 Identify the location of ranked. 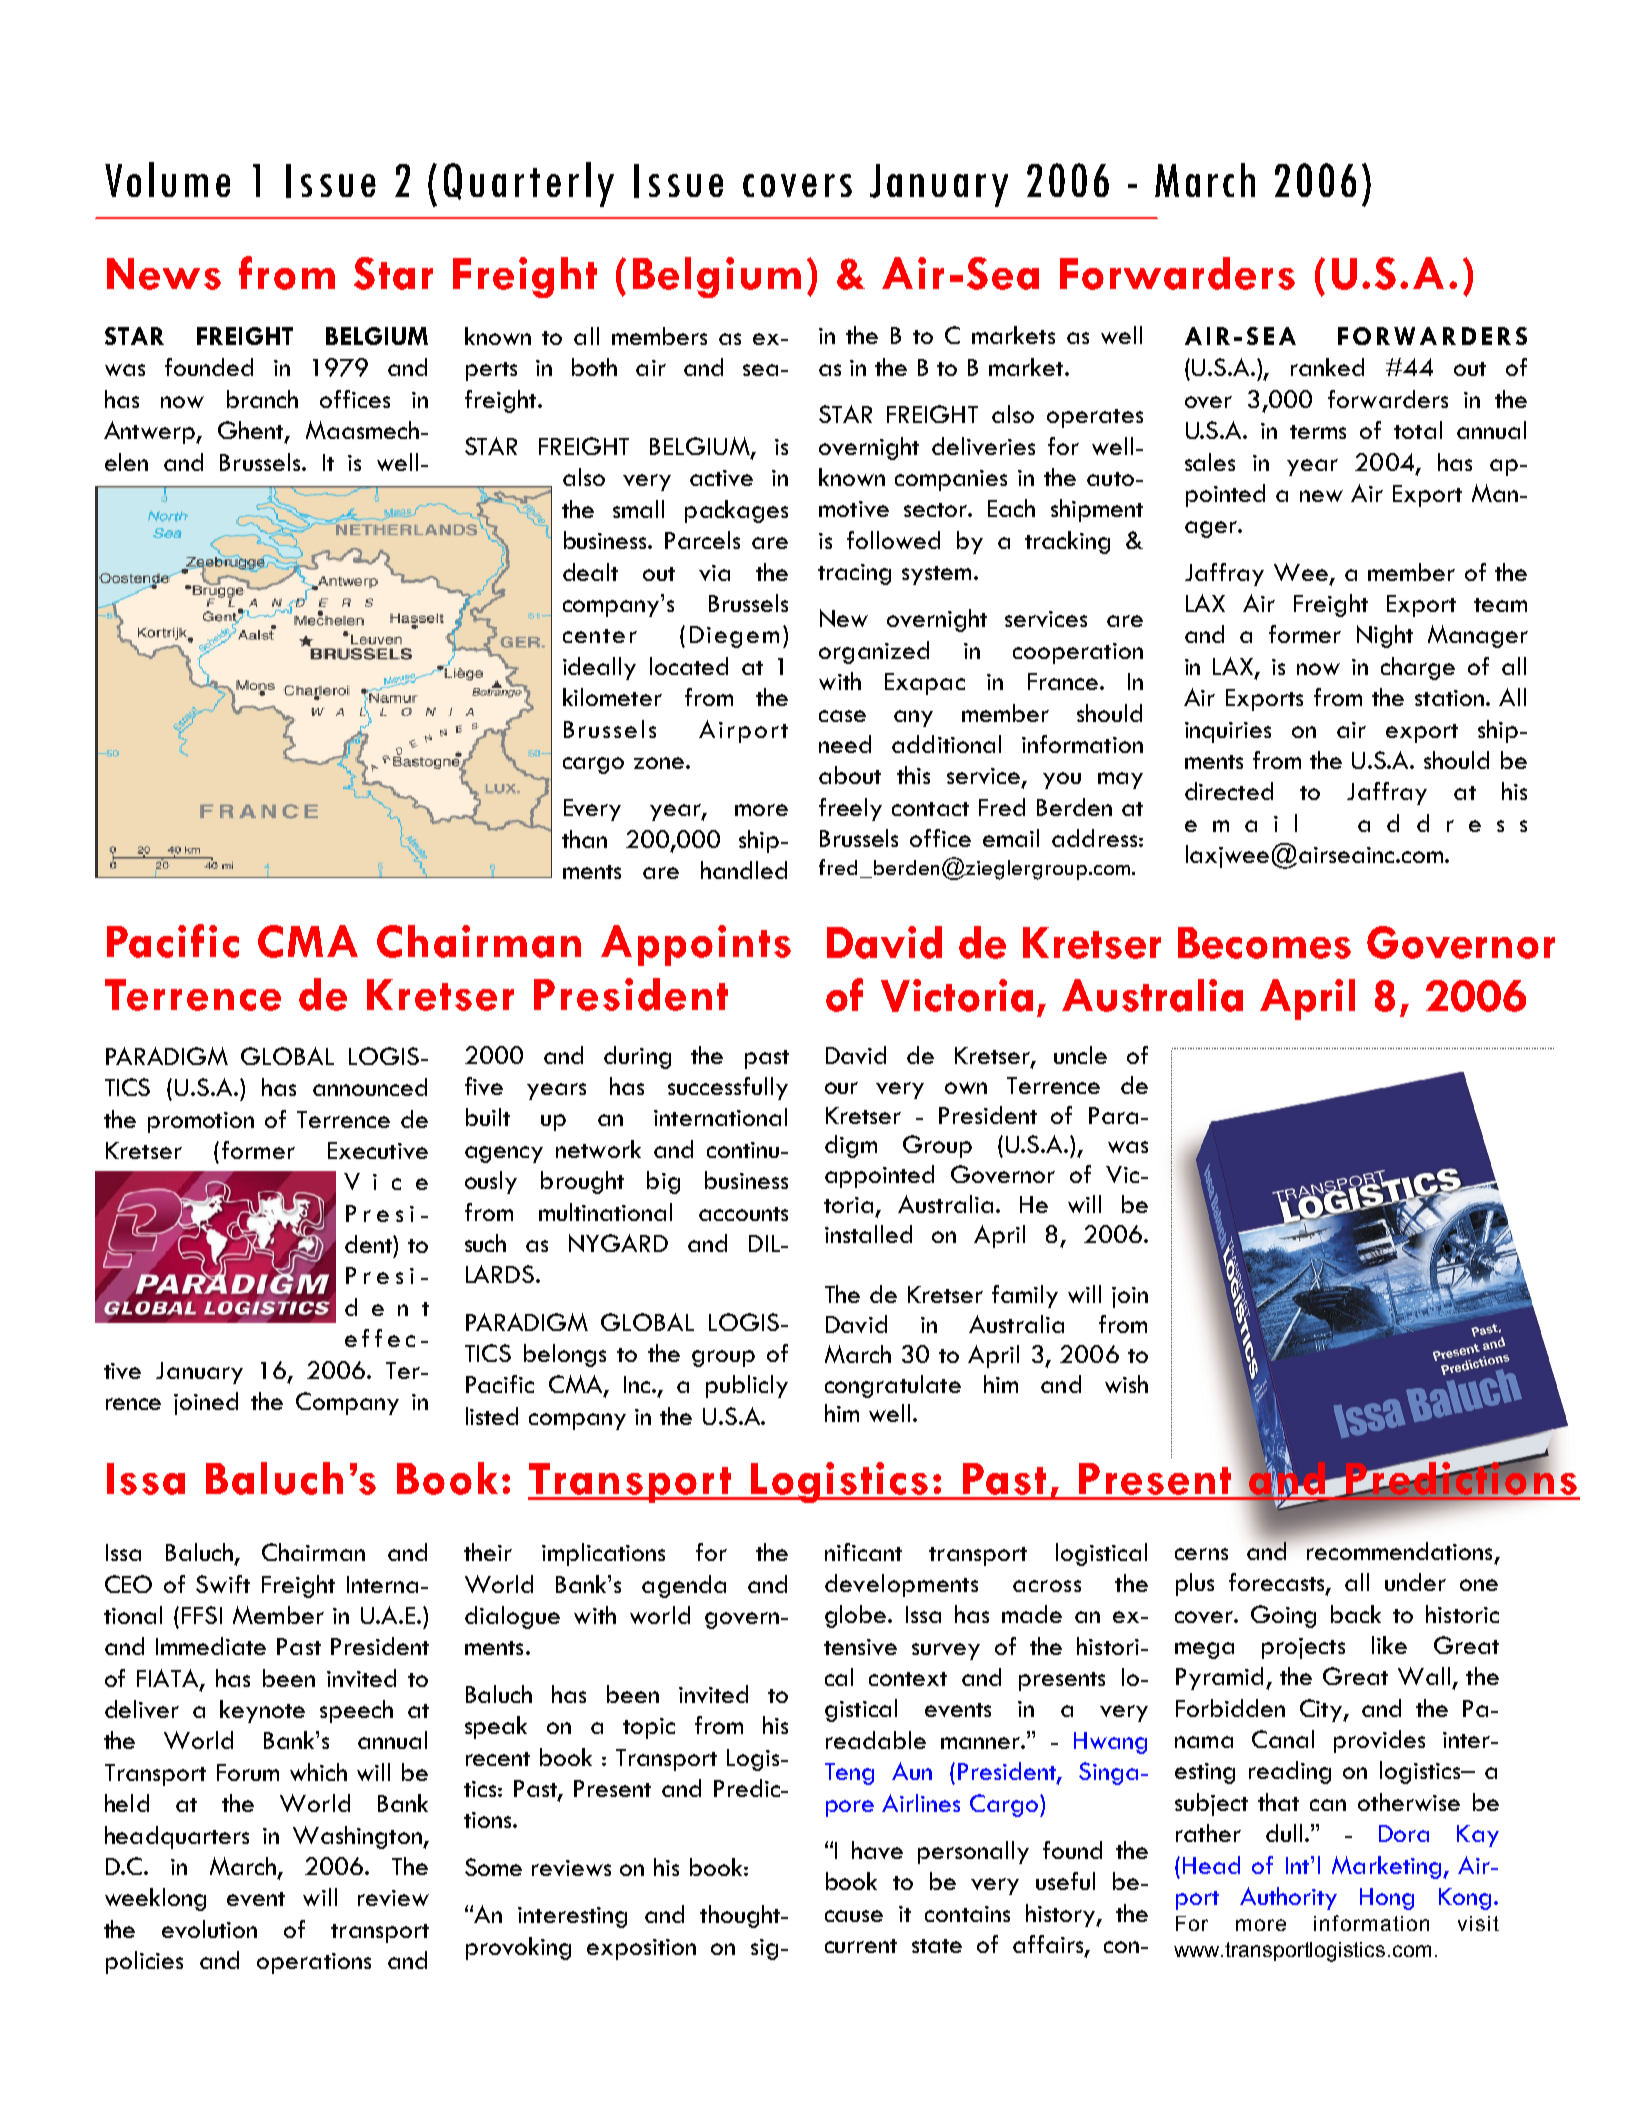
(1327, 367).
